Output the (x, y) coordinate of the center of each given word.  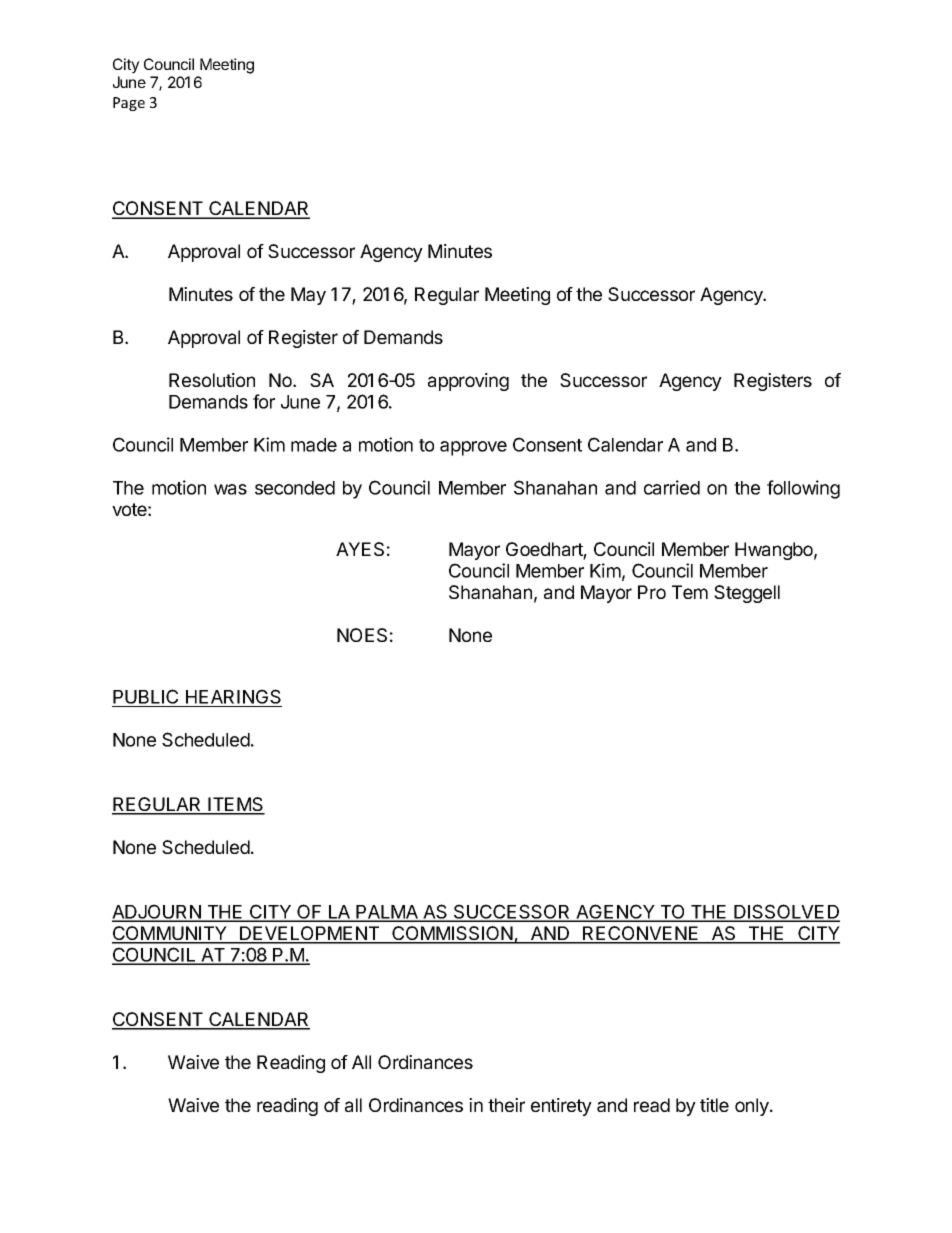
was (230, 489)
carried (672, 487)
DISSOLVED (786, 912)
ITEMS (236, 805)
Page (129, 104)
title (714, 1105)
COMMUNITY (170, 934)
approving (468, 382)
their (506, 1105)
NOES (362, 635)
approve (473, 448)
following (803, 489)
